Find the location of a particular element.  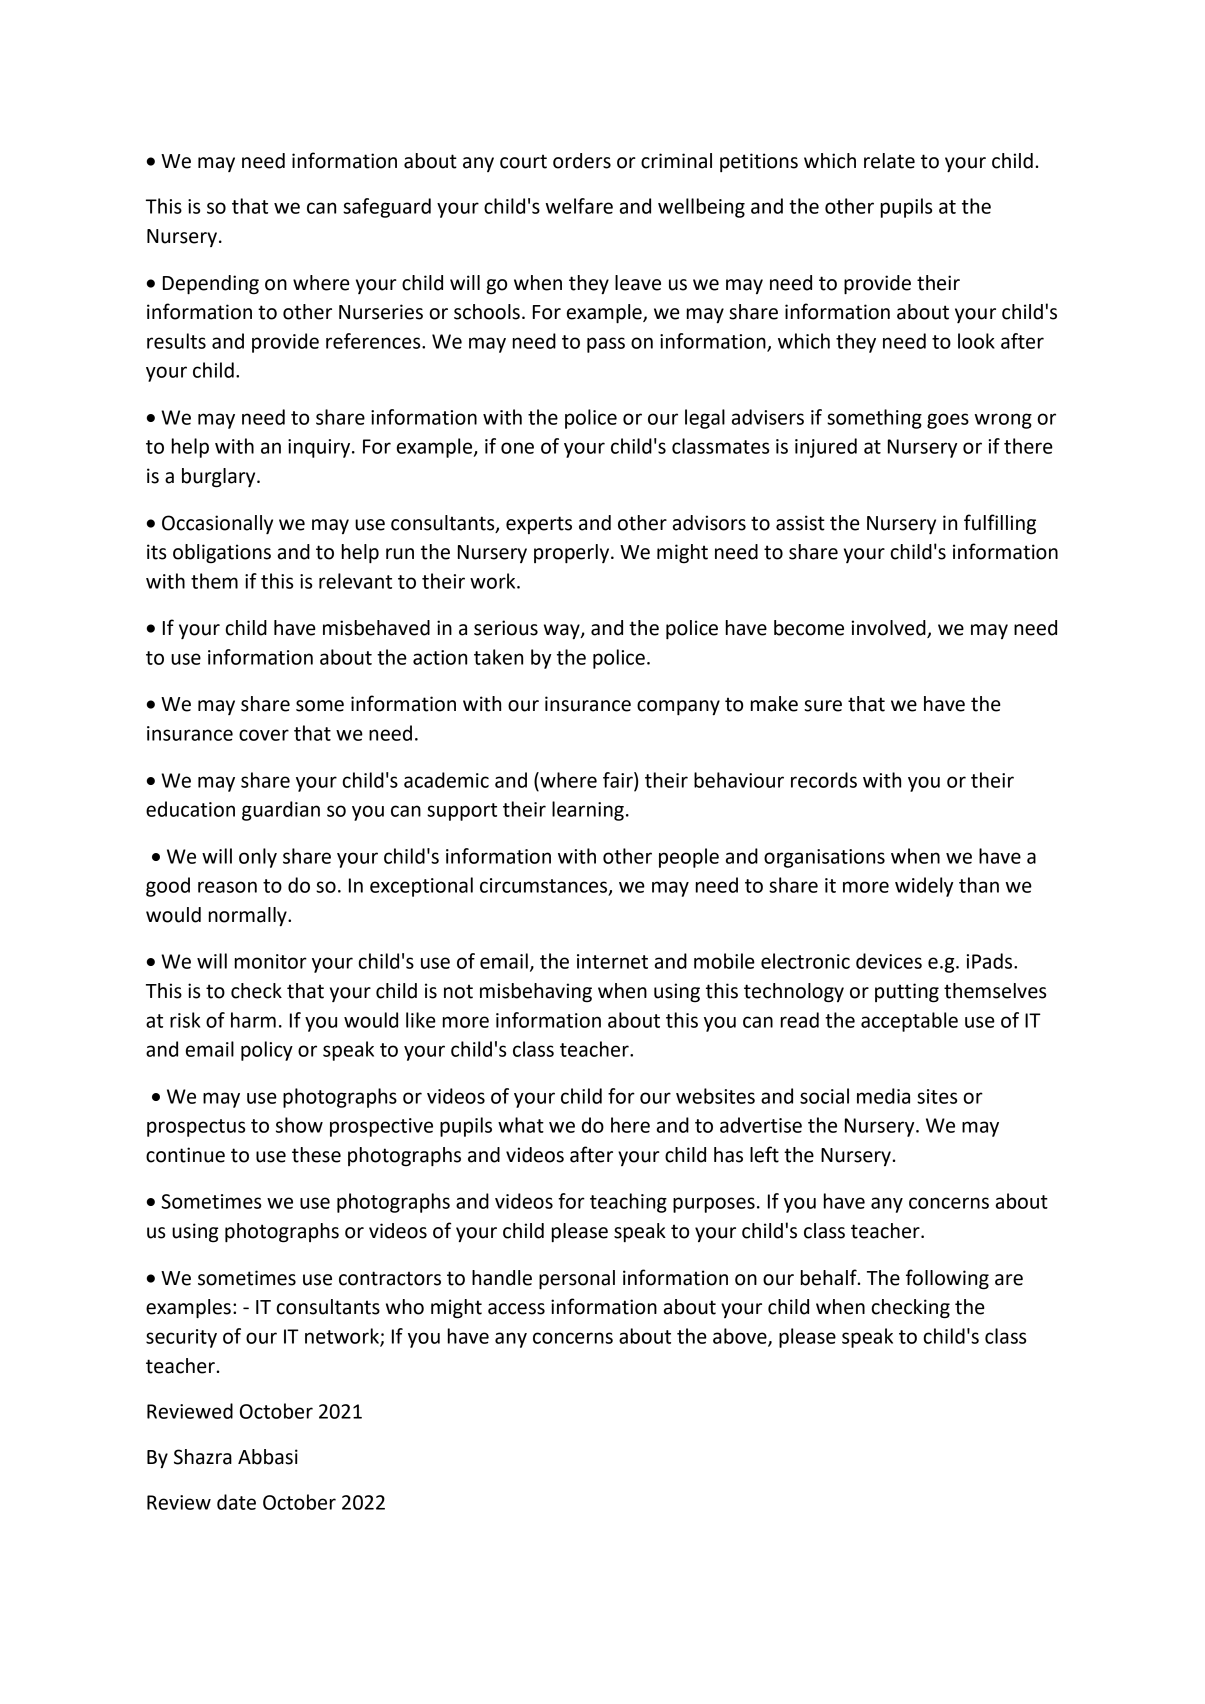

media is located at coordinates (883, 1096).
